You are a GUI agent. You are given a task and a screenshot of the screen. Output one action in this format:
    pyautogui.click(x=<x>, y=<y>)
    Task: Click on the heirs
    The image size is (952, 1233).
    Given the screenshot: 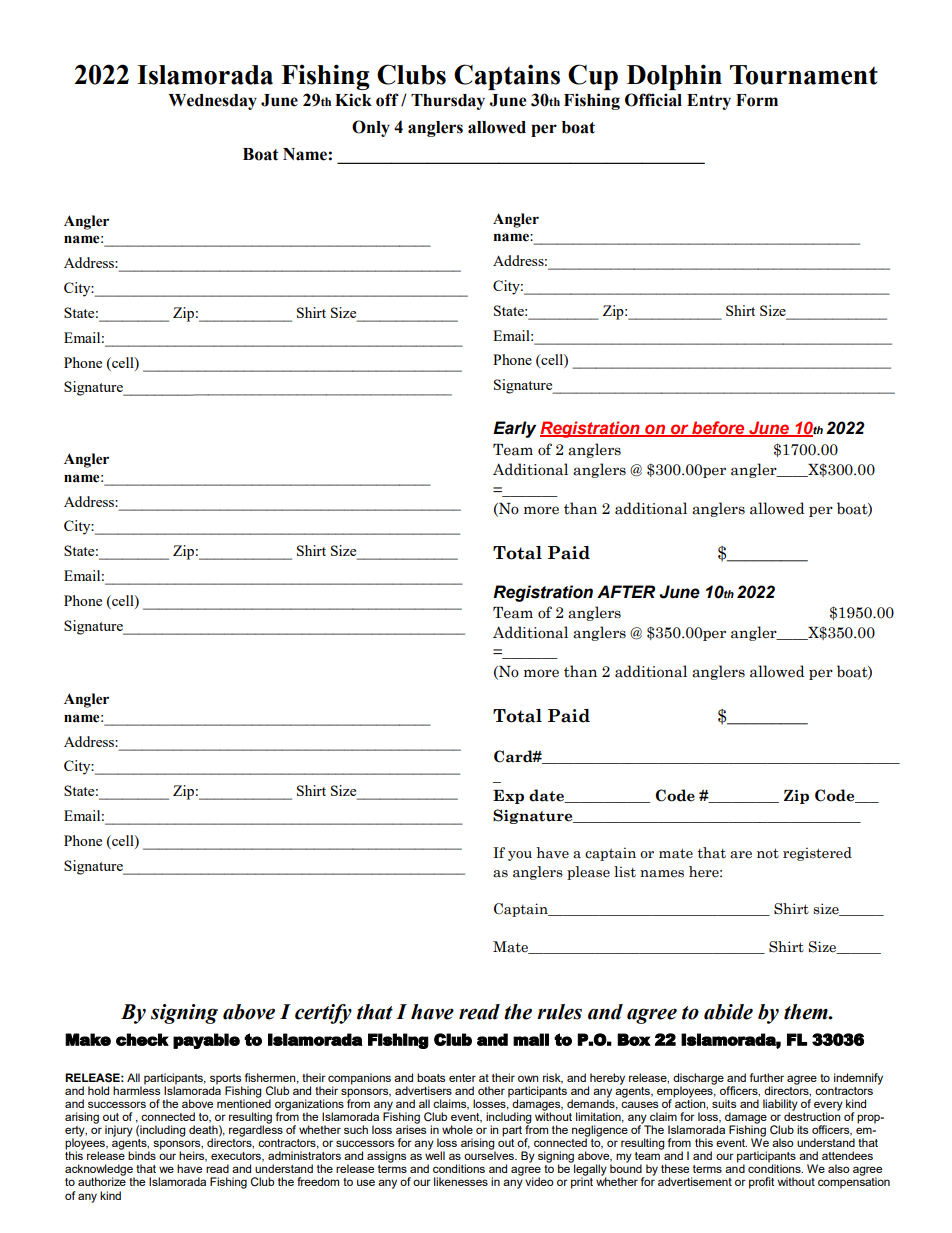 What is the action you would take?
    pyautogui.click(x=193, y=1156)
